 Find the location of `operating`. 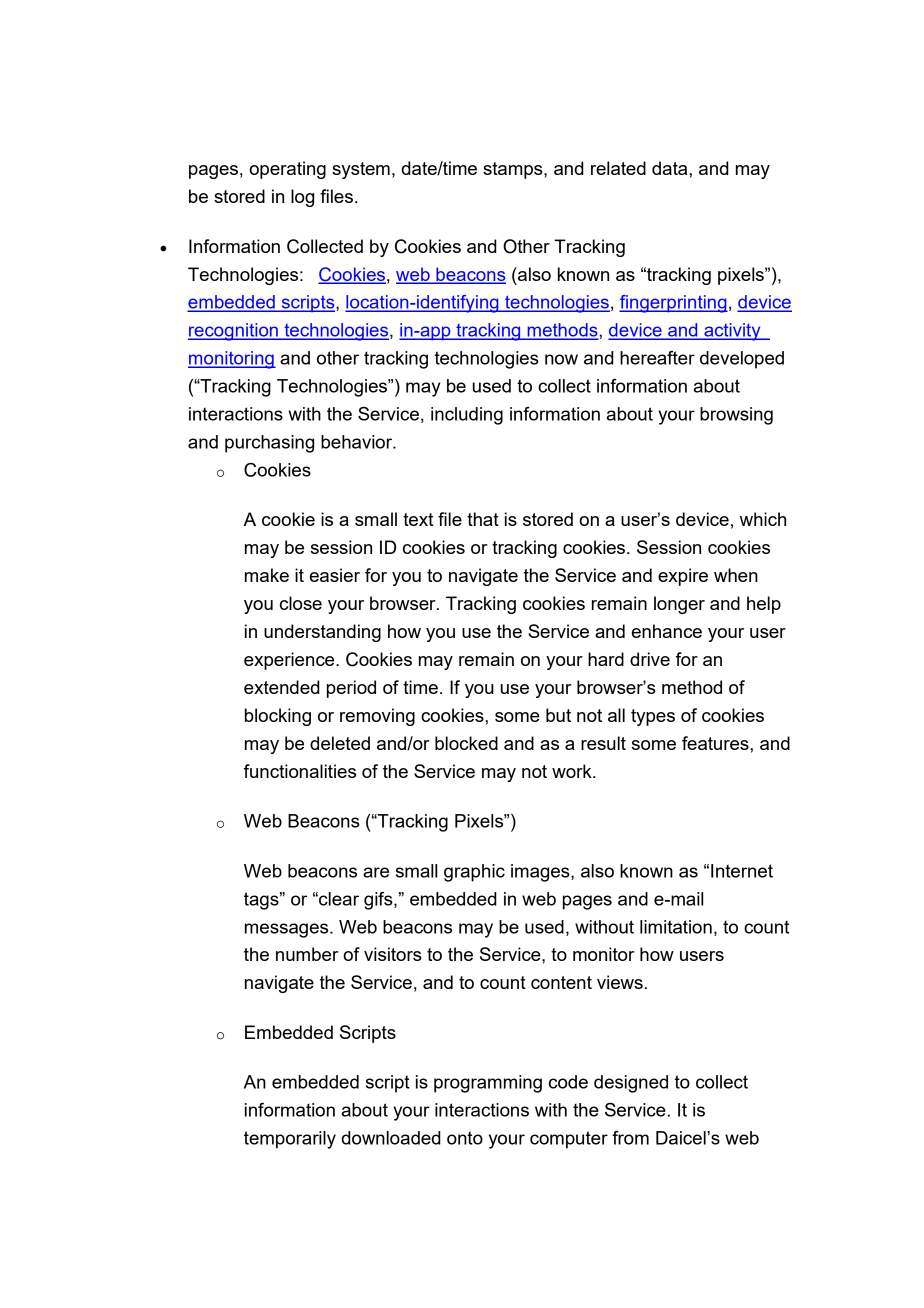

operating is located at coordinates (287, 170).
